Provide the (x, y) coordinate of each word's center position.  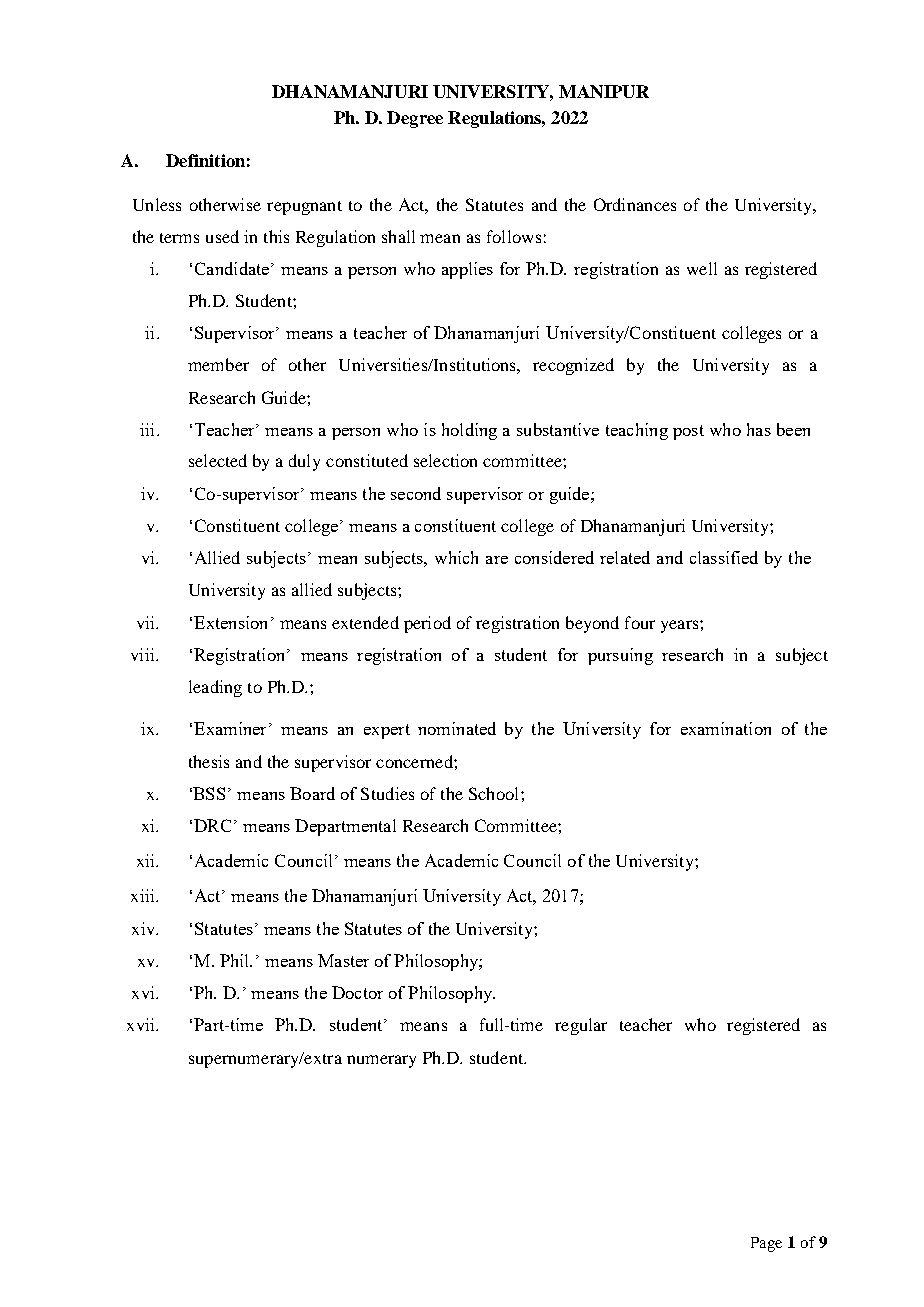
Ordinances (635, 204)
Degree (415, 119)
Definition (205, 160)
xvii (142, 1024)
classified (724, 557)
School (495, 793)
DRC (212, 825)
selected (218, 460)
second (416, 493)
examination (726, 728)
